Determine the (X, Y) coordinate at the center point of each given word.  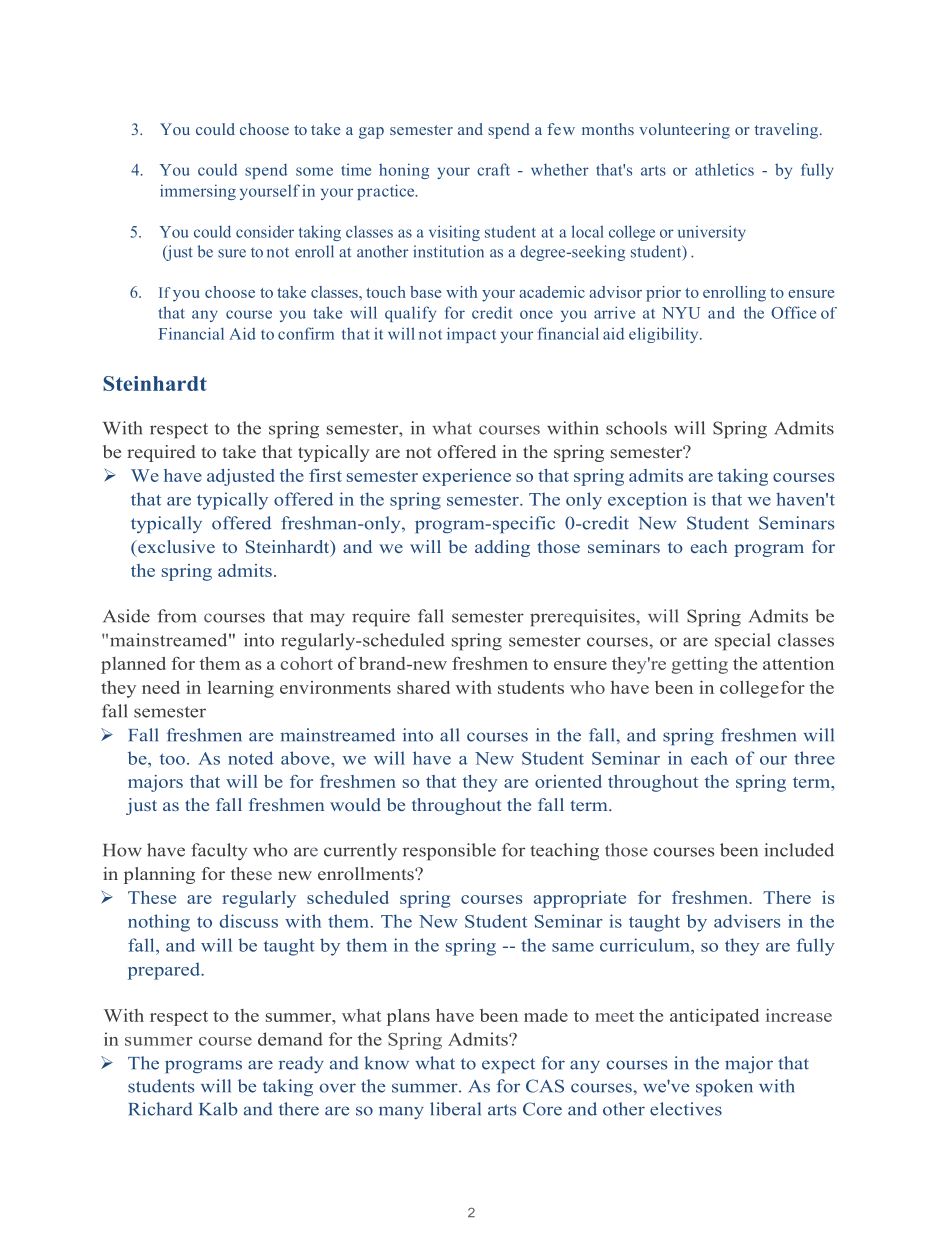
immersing (198, 192)
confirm (306, 333)
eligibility (665, 335)
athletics (724, 169)
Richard (161, 1109)
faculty (219, 852)
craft (493, 169)
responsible (449, 852)
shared (423, 687)
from (177, 616)
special (743, 642)
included (799, 850)
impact (471, 335)
